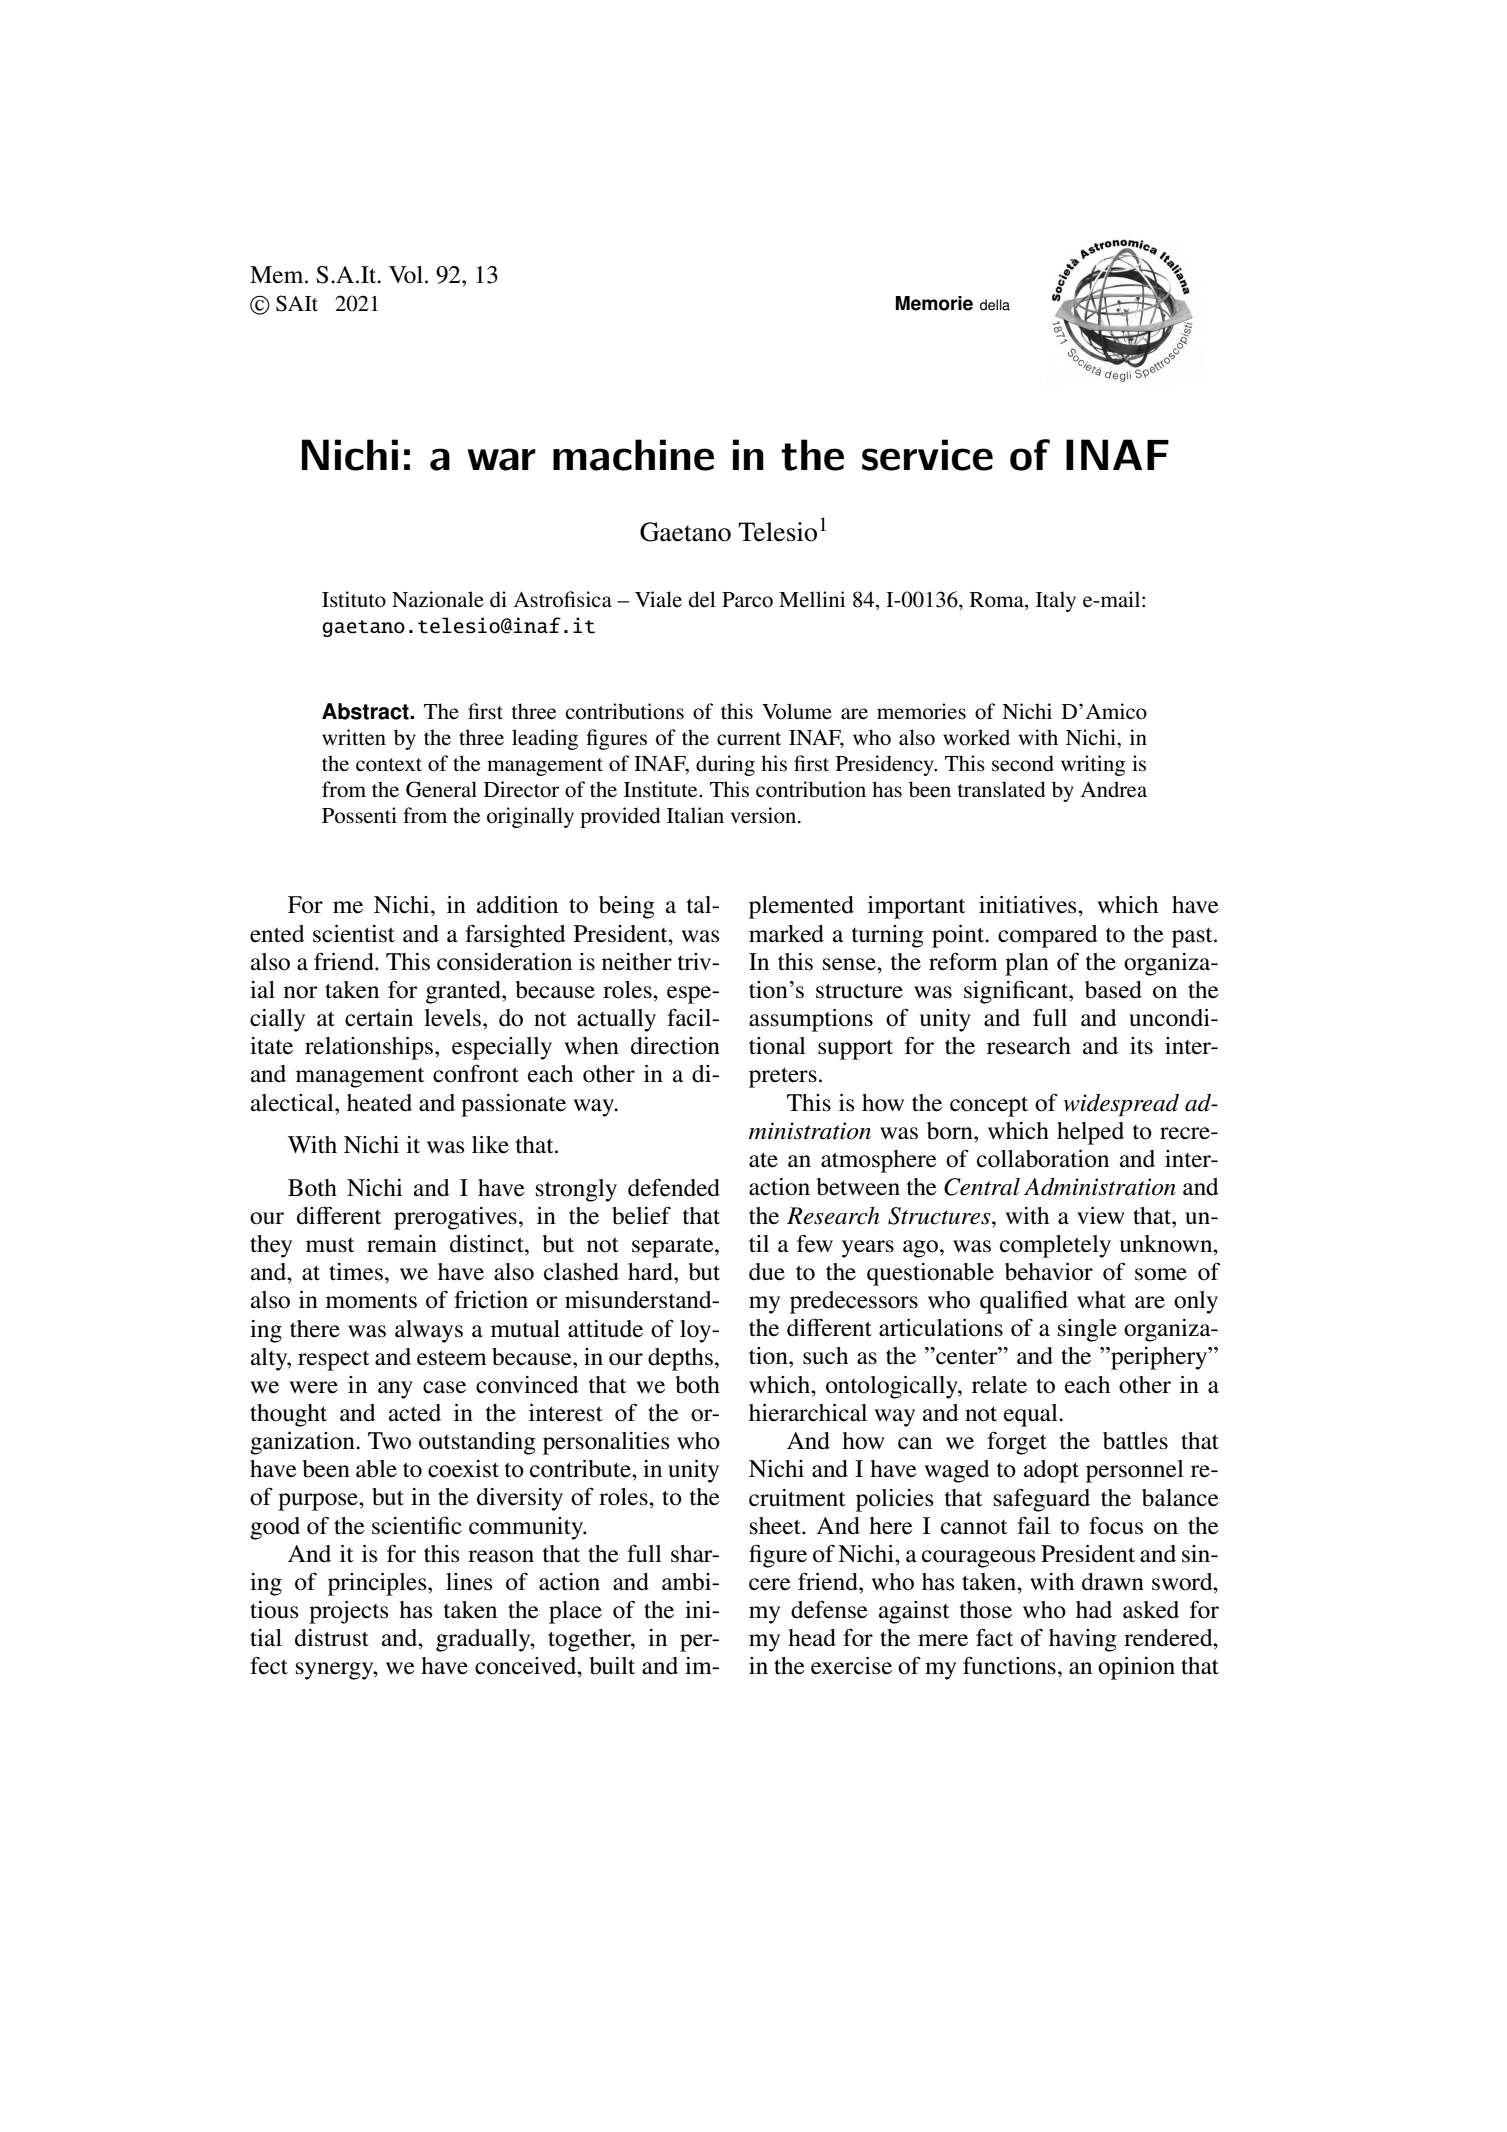  What do you see at coordinates (402, 1244) in the image?
I see `remain` at bounding box center [402, 1244].
